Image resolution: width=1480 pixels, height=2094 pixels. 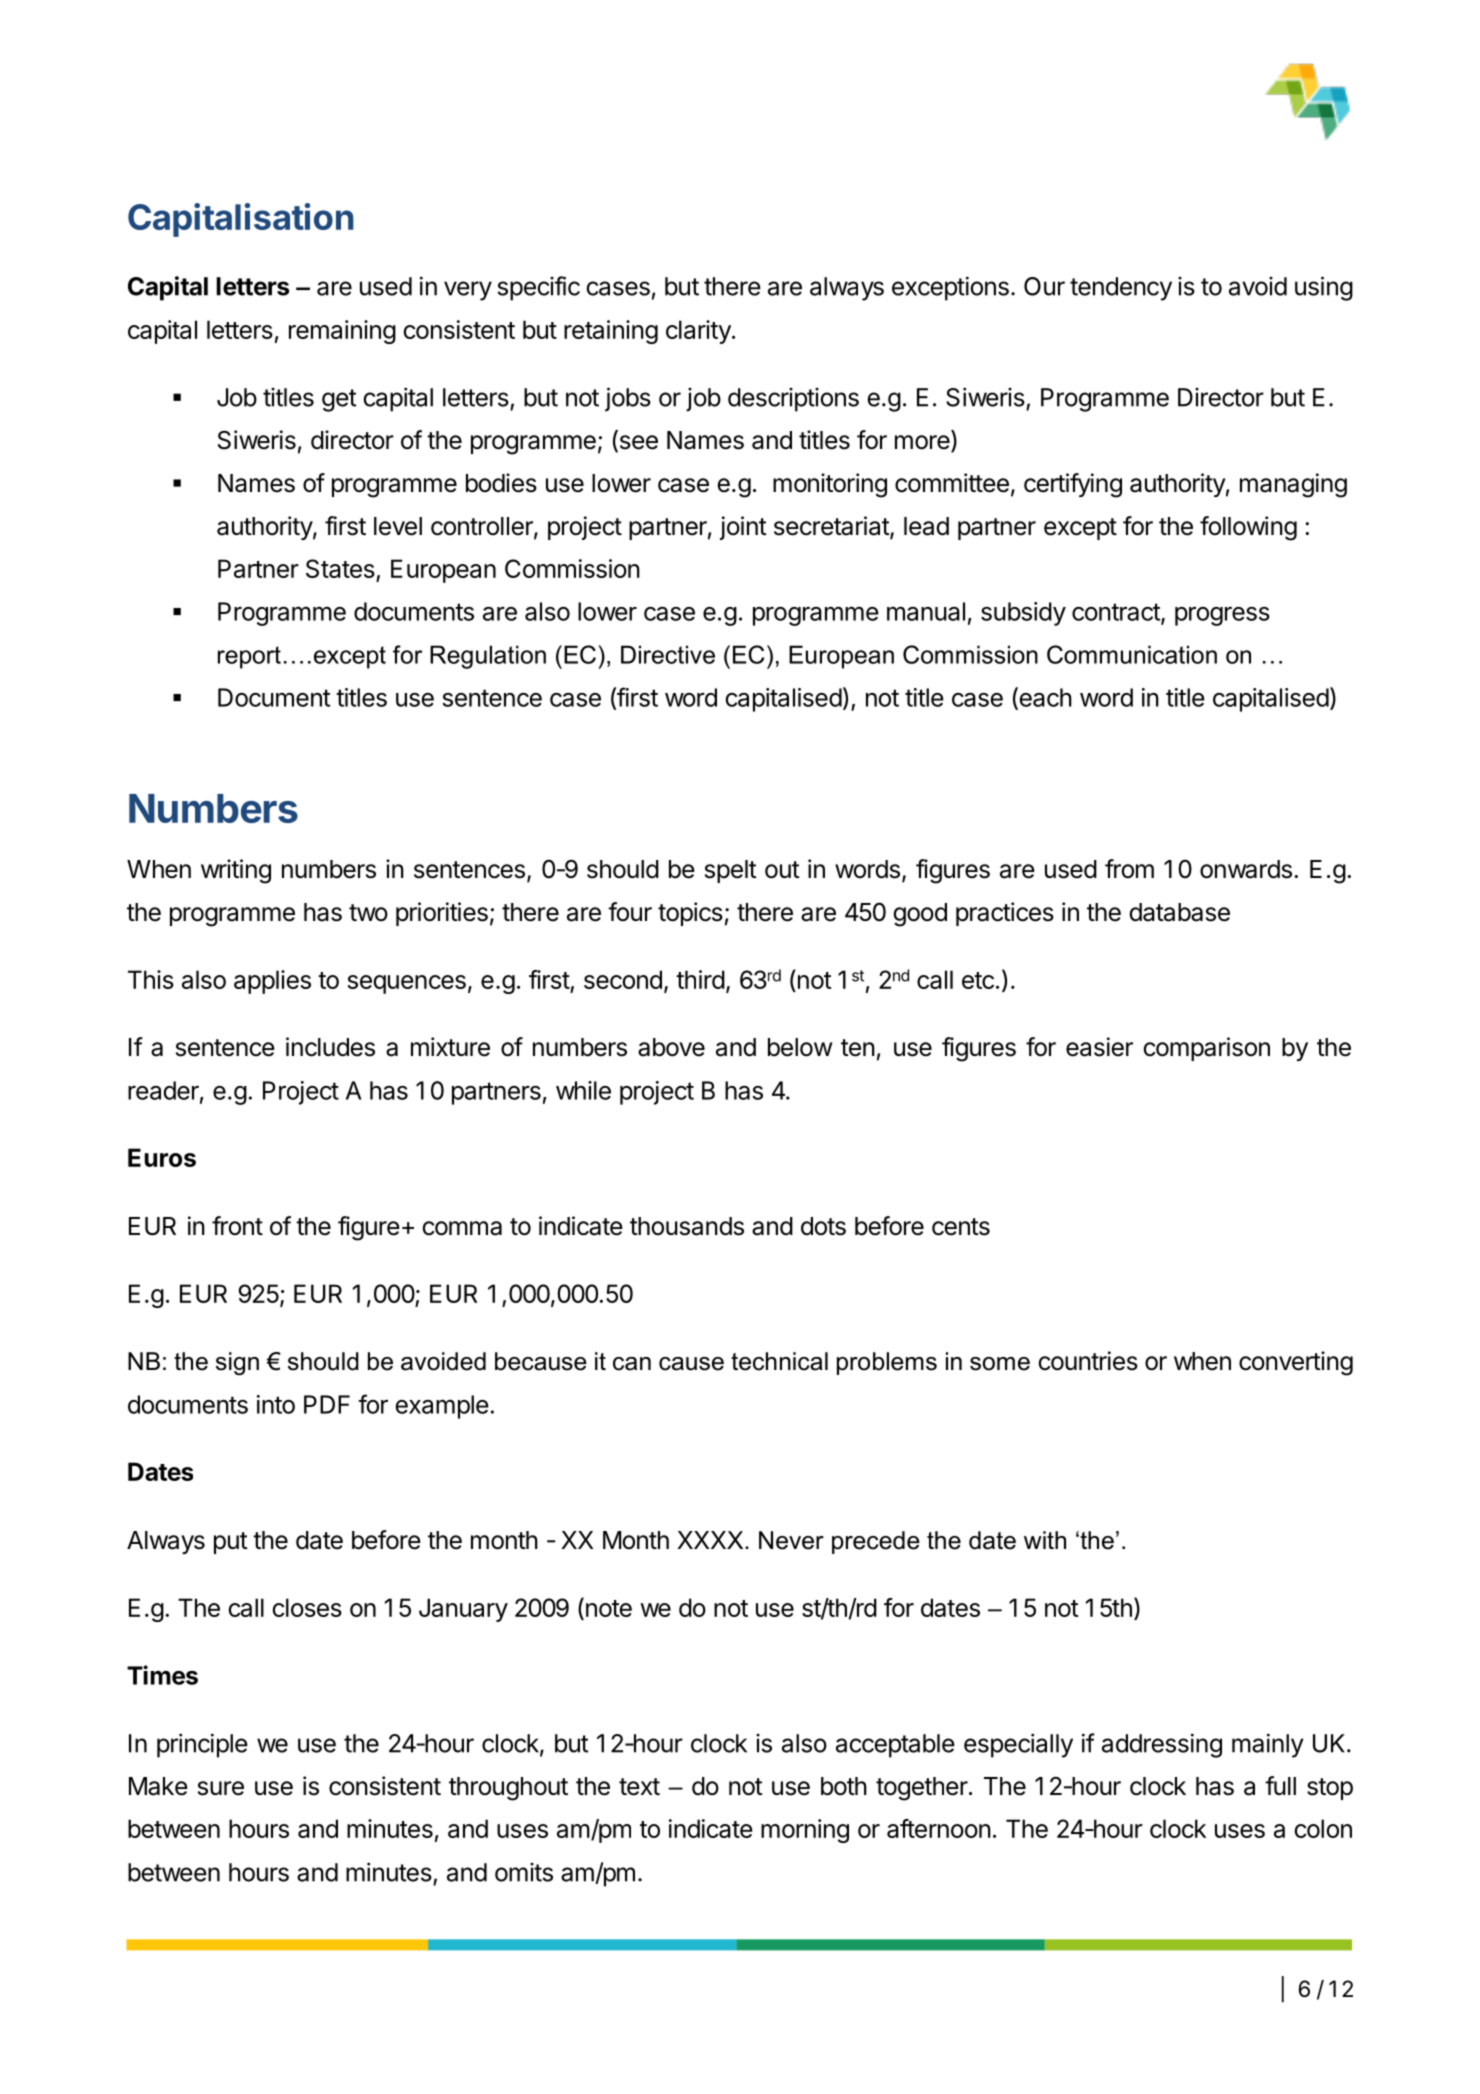 What do you see at coordinates (805, 1831) in the screenshot?
I see `morning` at bounding box center [805, 1831].
